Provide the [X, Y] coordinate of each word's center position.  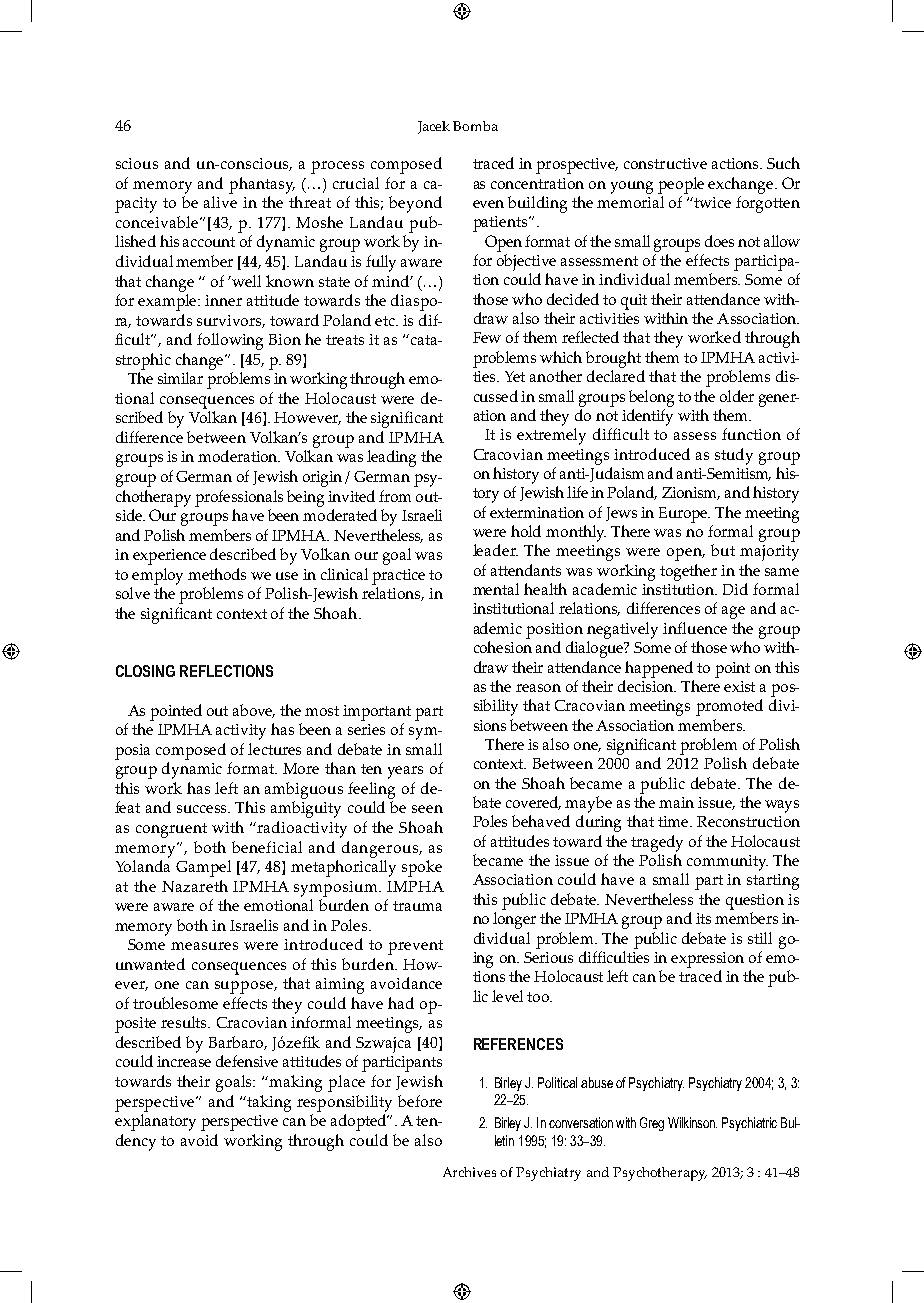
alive [220, 202]
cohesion [503, 647]
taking [269, 1103]
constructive [665, 163]
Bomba [475, 126]
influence [695, 628]
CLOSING [145, 671]
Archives [469, 1172]
